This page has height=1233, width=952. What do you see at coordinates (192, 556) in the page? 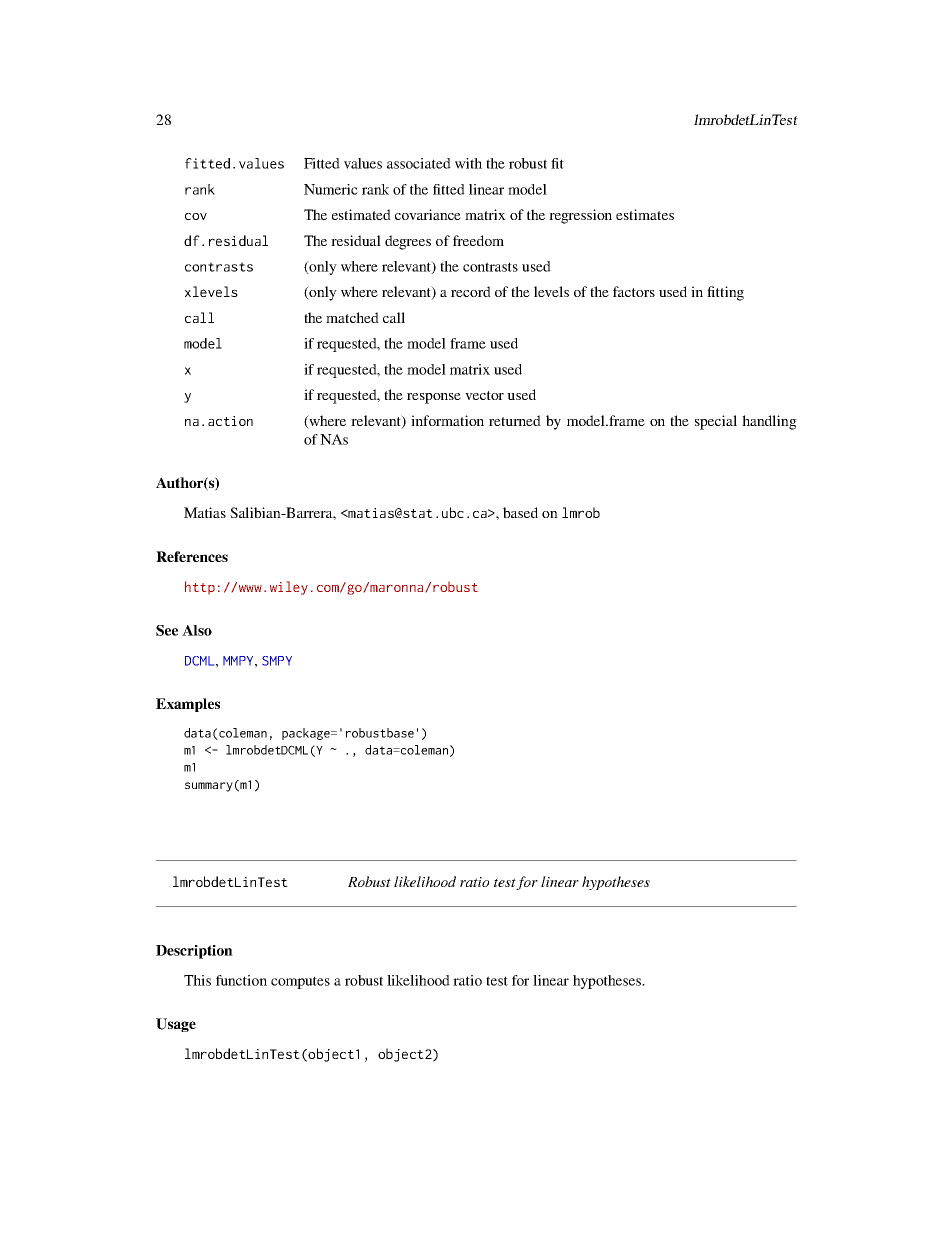
I see `References` at bounding box center [192, 556].
